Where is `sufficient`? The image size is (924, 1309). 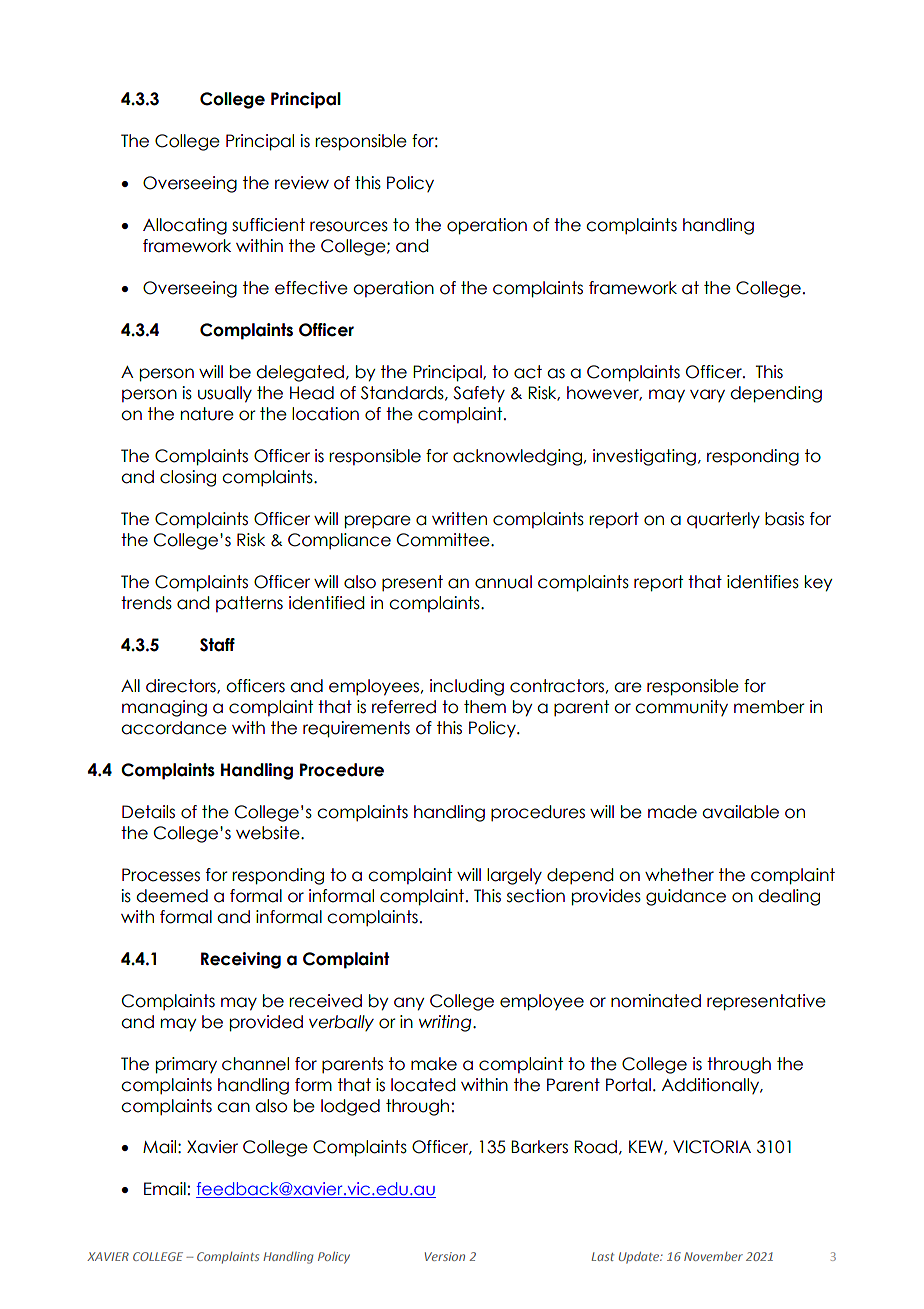 sufficient is located at coordinates (268, 225).
